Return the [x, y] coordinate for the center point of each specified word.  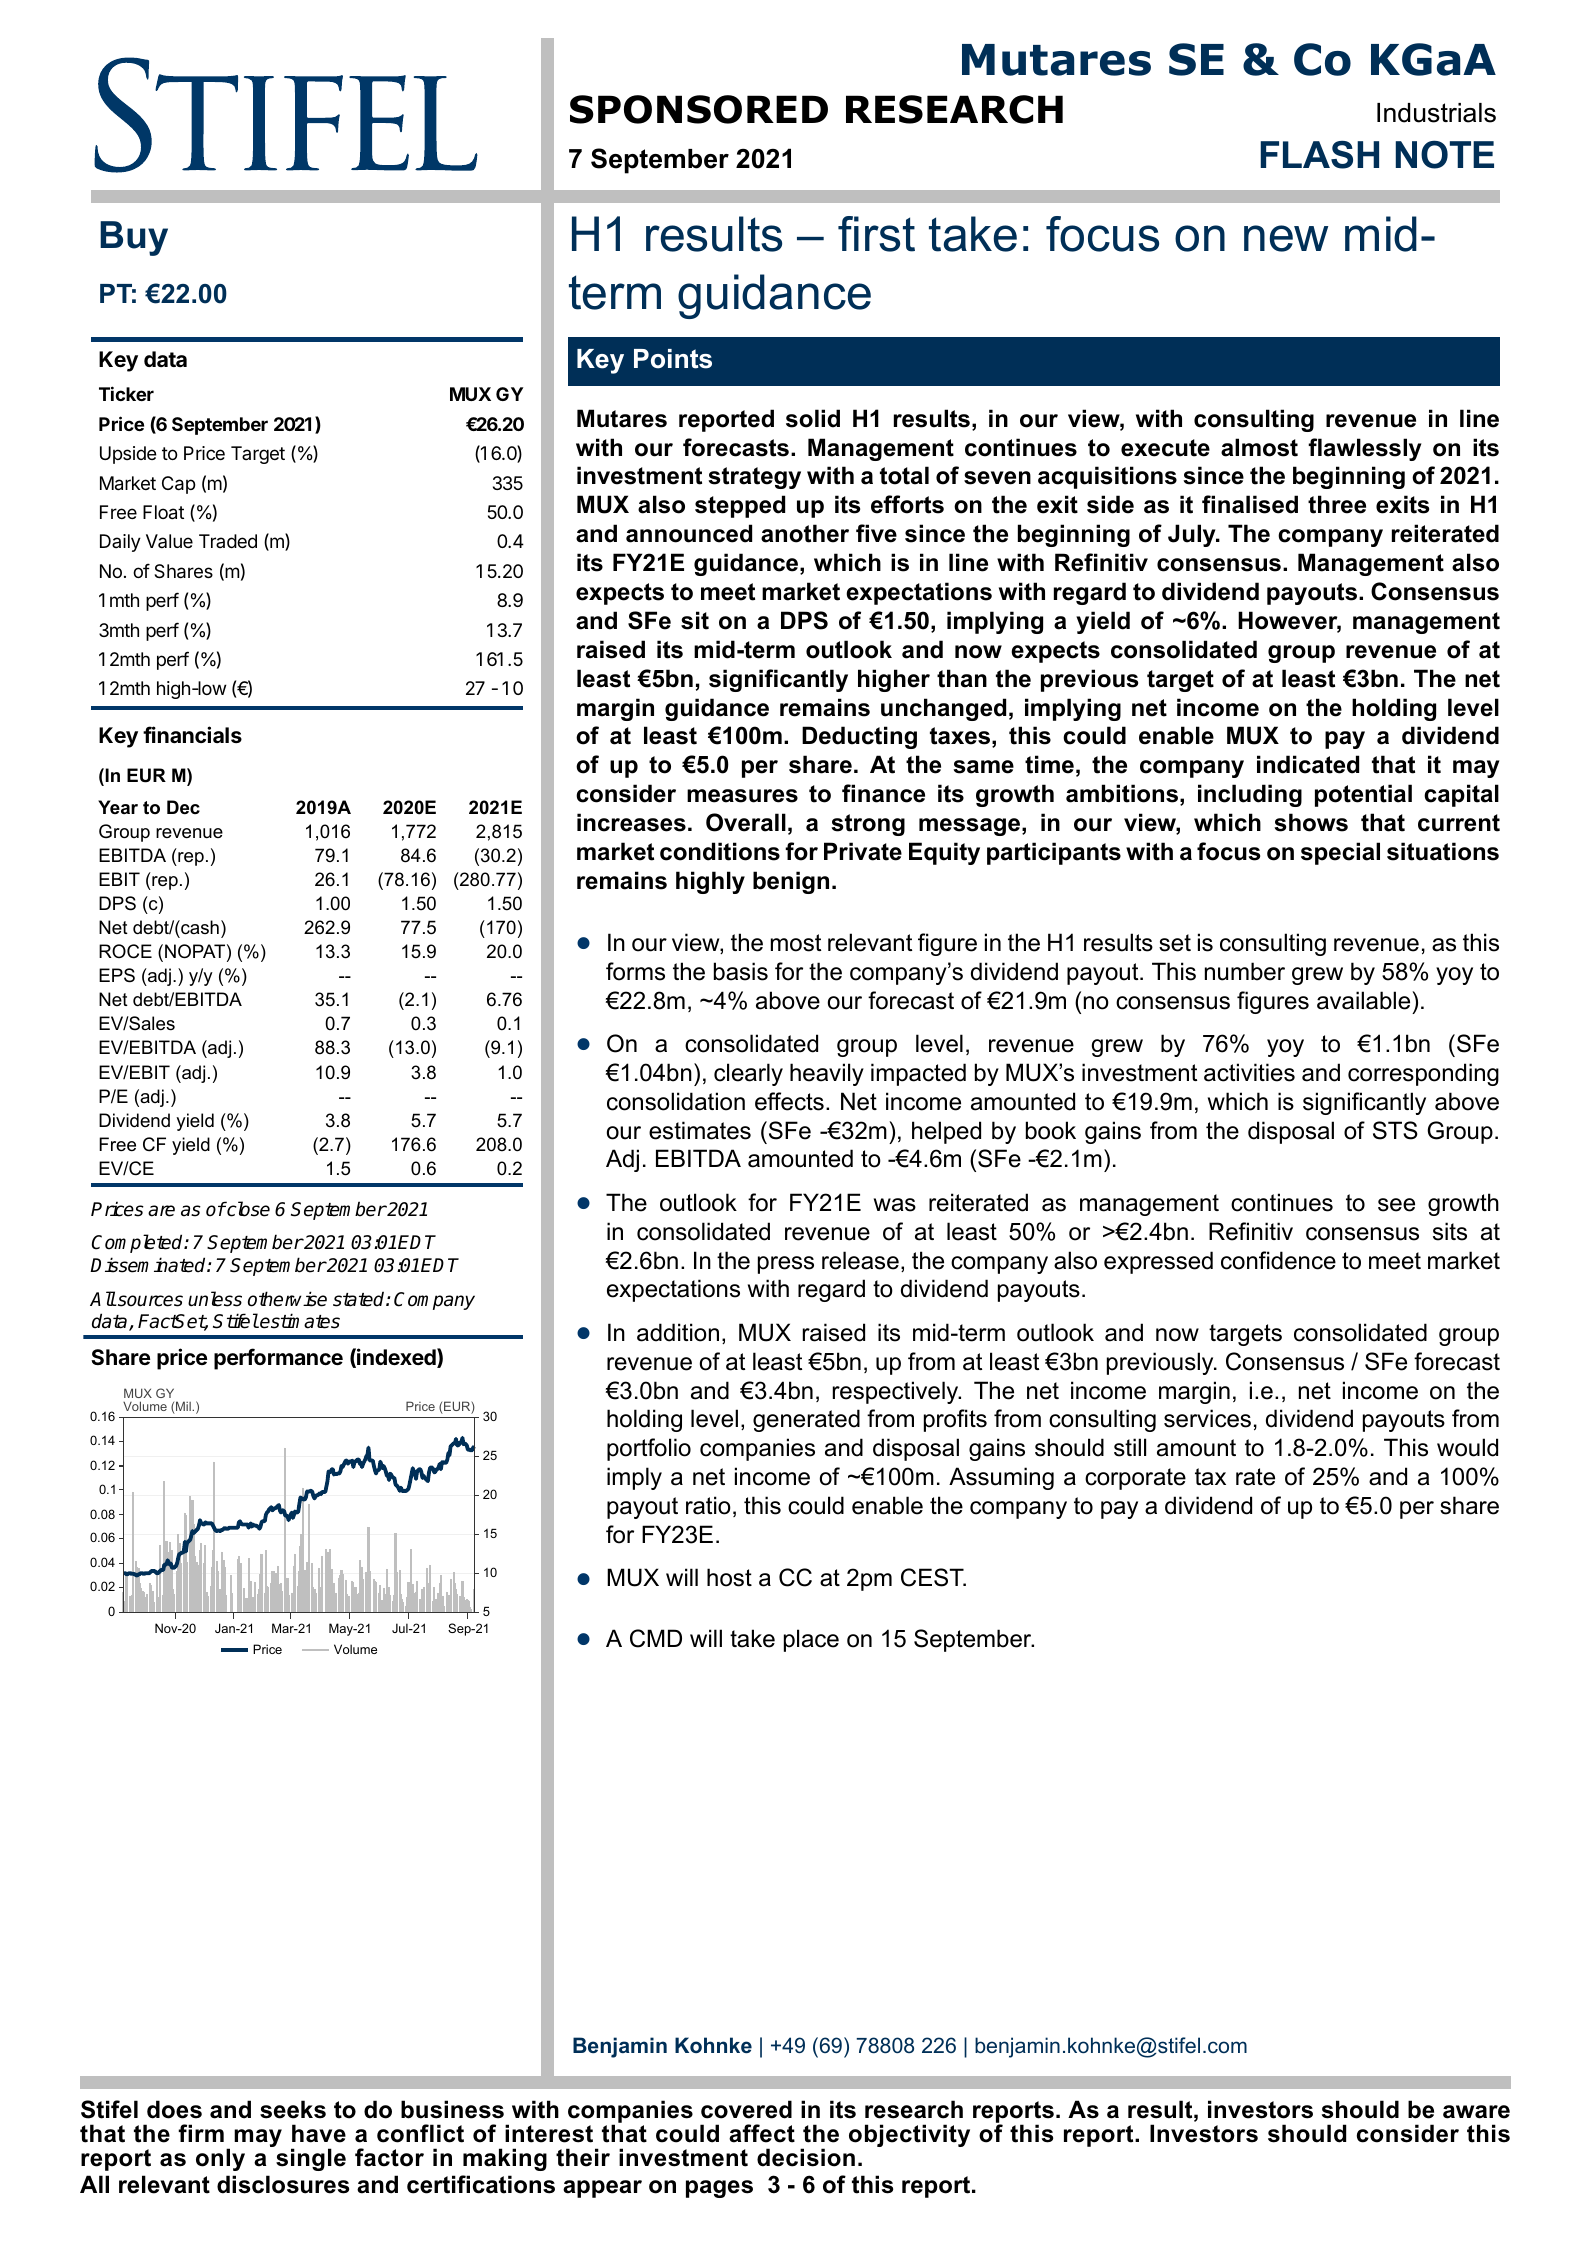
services [1207, 1418]
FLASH [1319, 155]
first [876, 234]
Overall [746, 822]
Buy [134, 238]
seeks [293, 2109]
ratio [708, 1505]
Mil [183, 1407]
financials [192, 734]
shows [1311, 822]
